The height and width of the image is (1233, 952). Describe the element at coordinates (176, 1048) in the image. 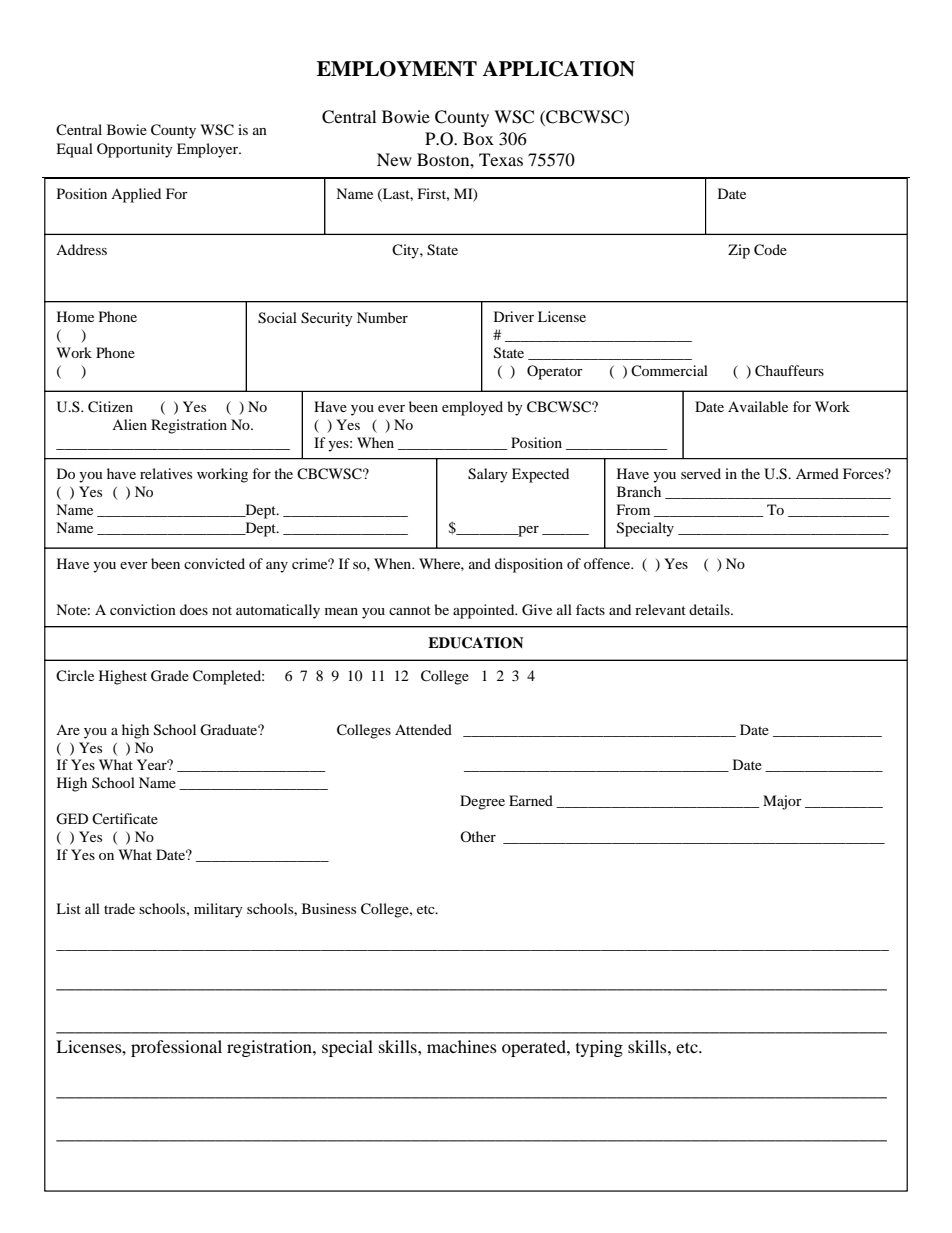

I see `professional` at that location.
